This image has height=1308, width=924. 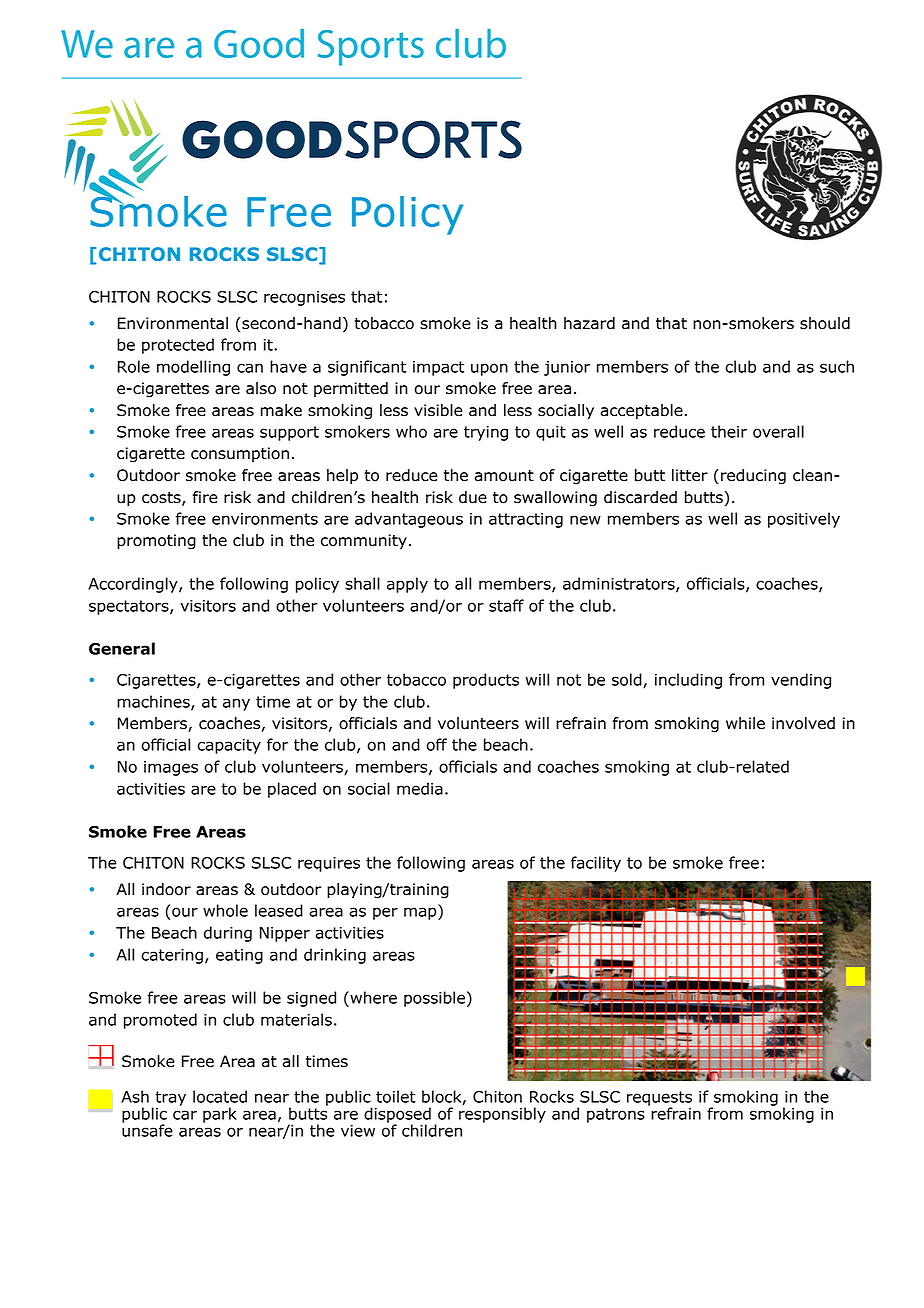 I want to click on whole, so click(x=225, y=910).
